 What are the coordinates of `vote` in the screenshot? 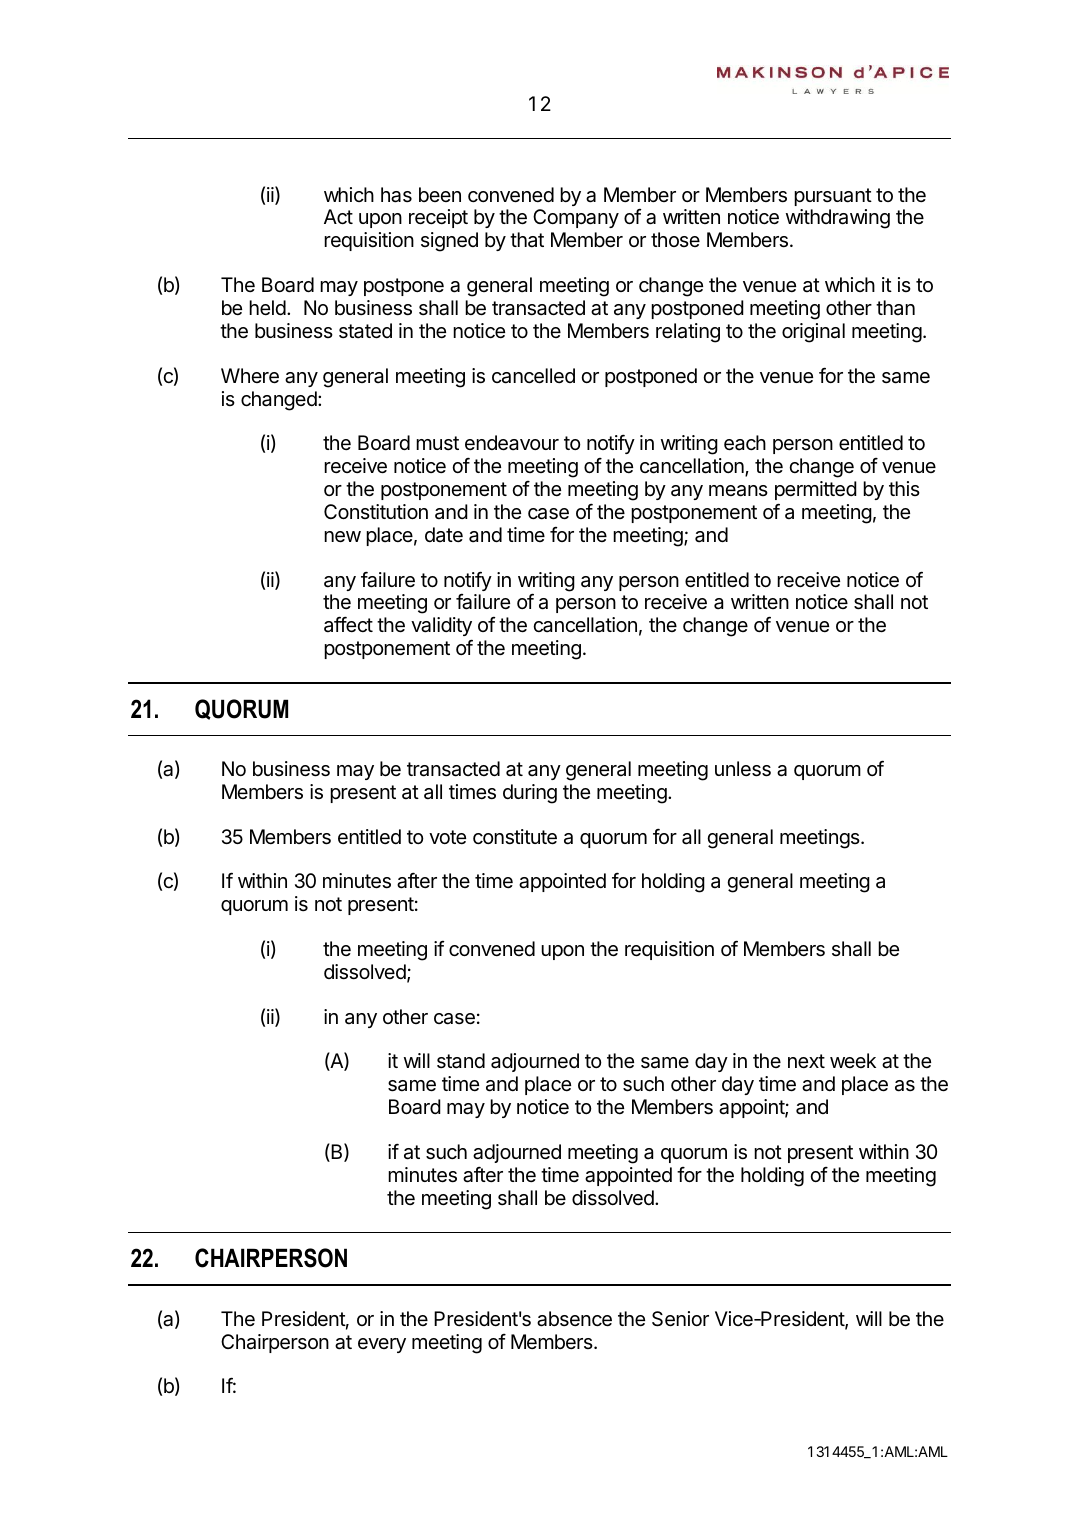 It's located at (447, 837).
